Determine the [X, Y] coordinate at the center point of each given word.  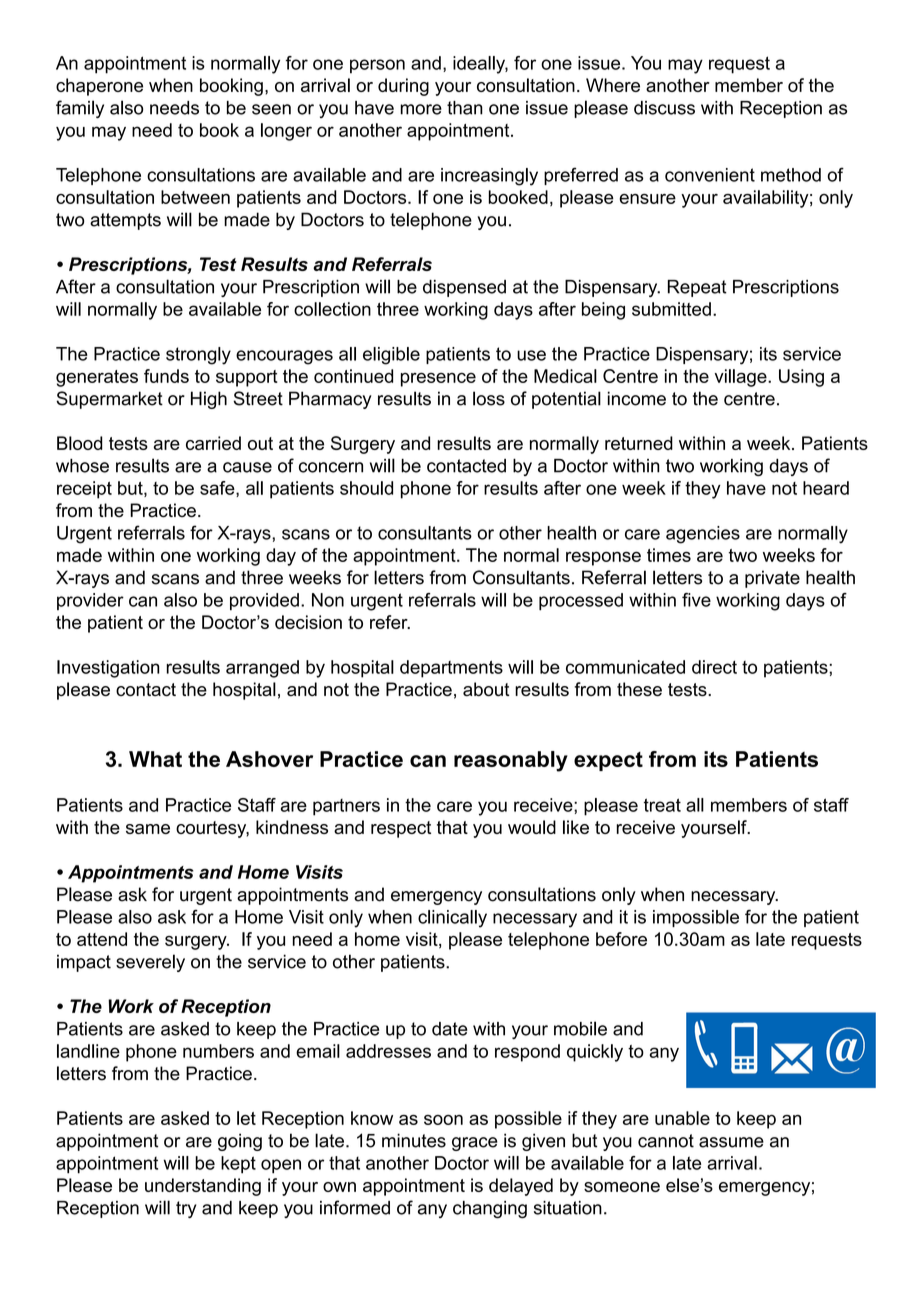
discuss [664, 108]
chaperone [99, 87]
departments [451, 669]
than [465, 108]
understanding [203, 1187]
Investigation [108, 669]
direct [714, 667]
